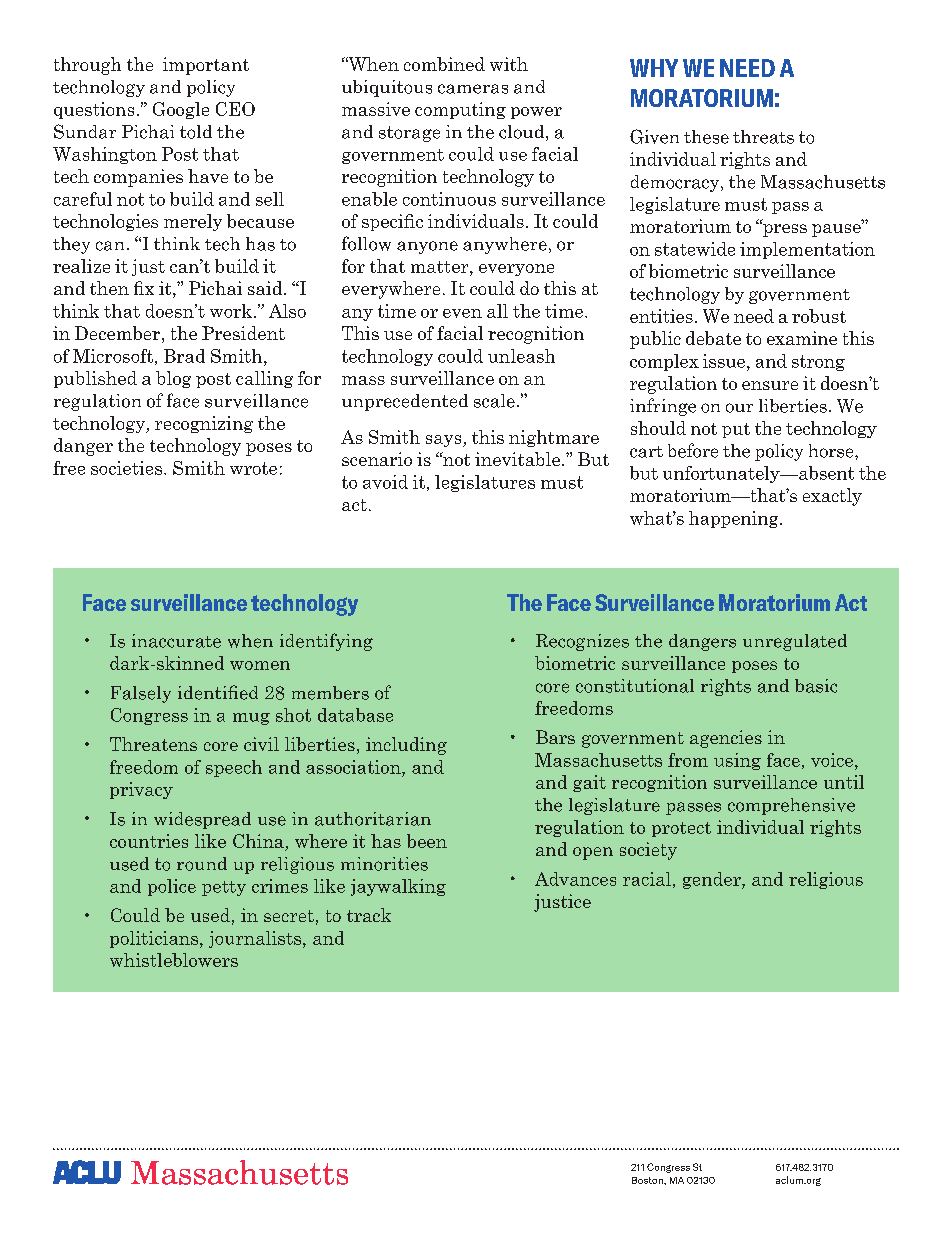 This screenshot has height=1233, width=952. I want to click on Google, so click(181, 110).
